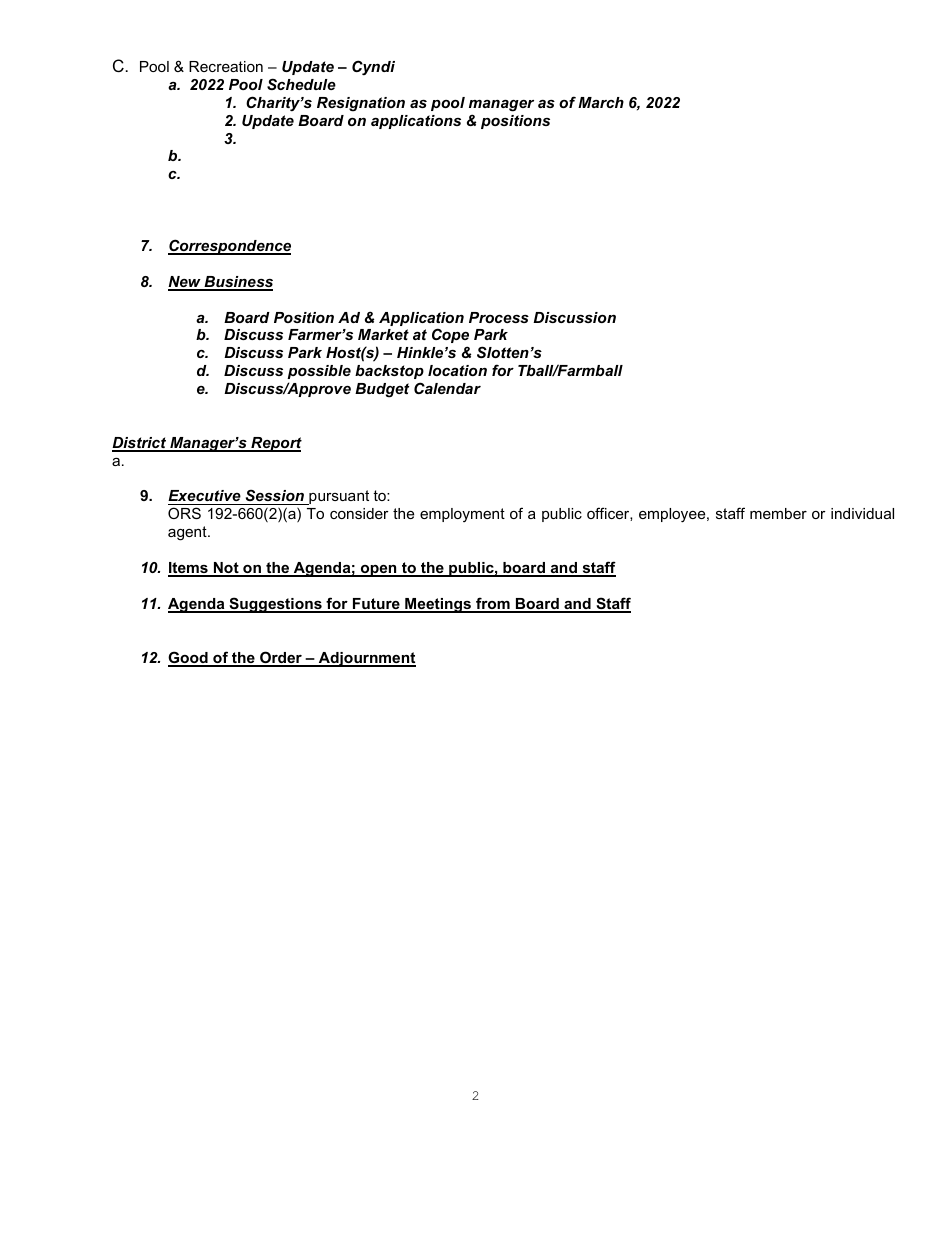 The height and width of the image is (1233, 952). I want to click on Correspondence, so click(229, 247).
